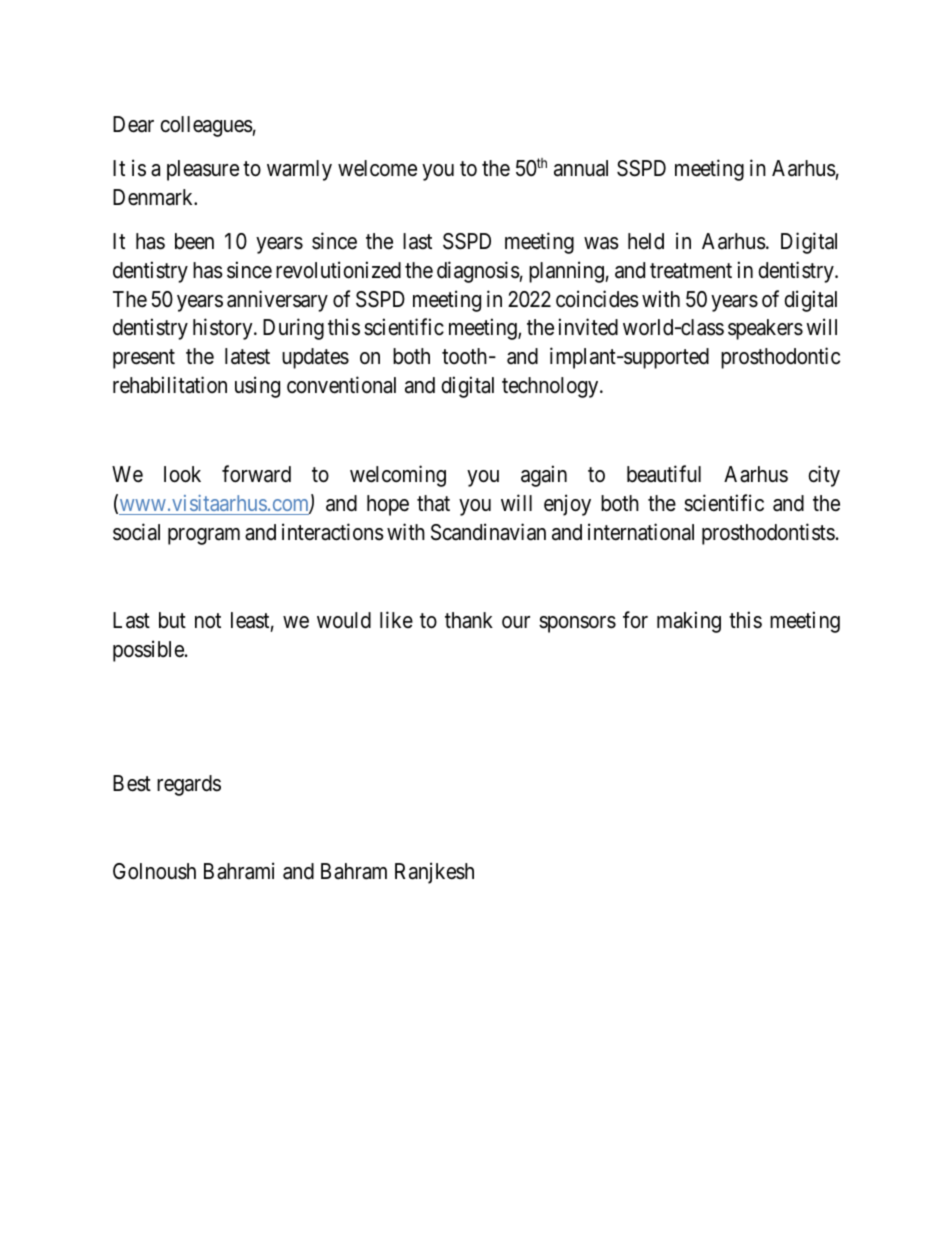 This screenshot has width=952, height=1233. What do you see at coordinates (189, 785) in the screenshot?
I see `regards` at bounding box center [189, 785].
